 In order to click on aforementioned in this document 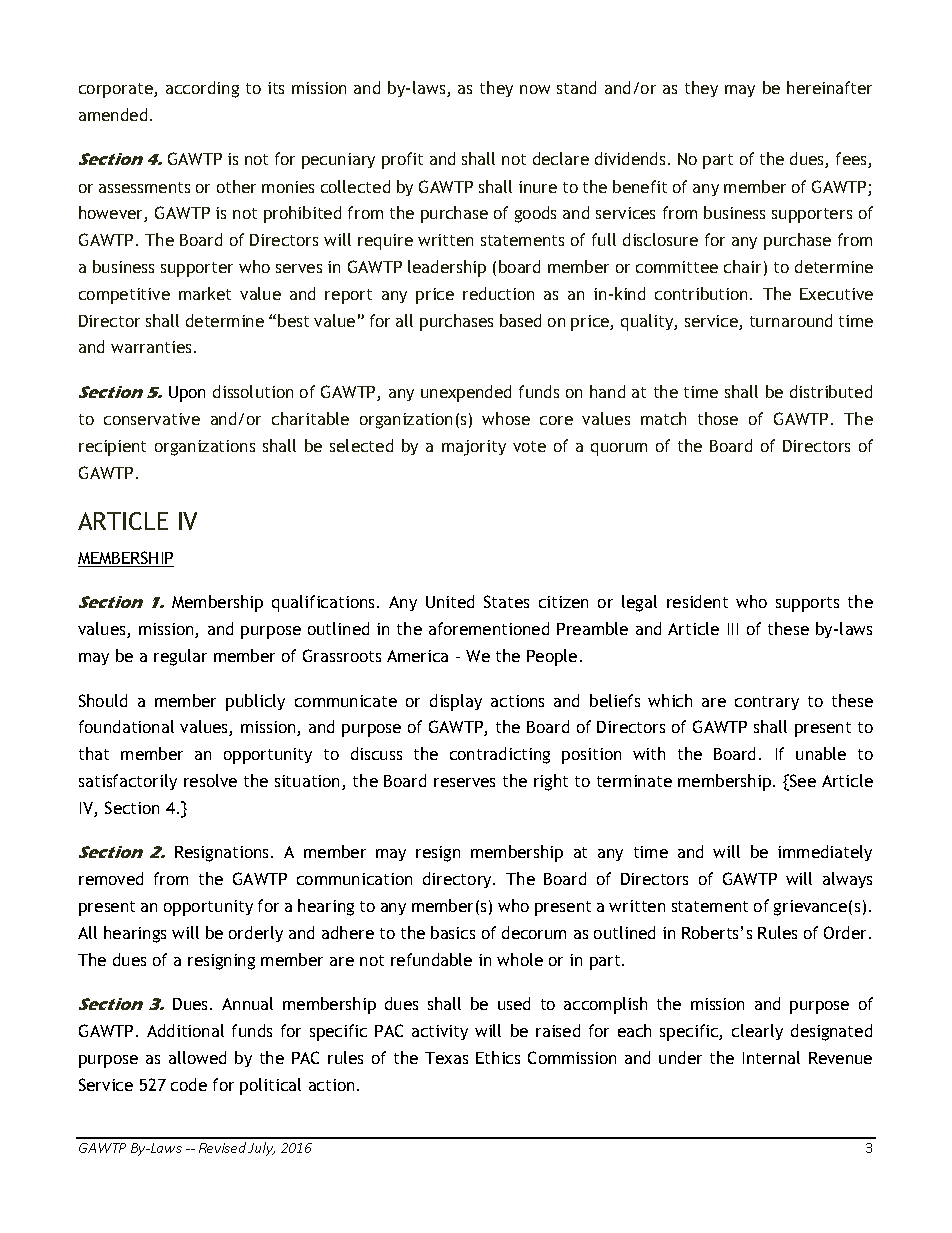, I will do `click(489, 628)`.
